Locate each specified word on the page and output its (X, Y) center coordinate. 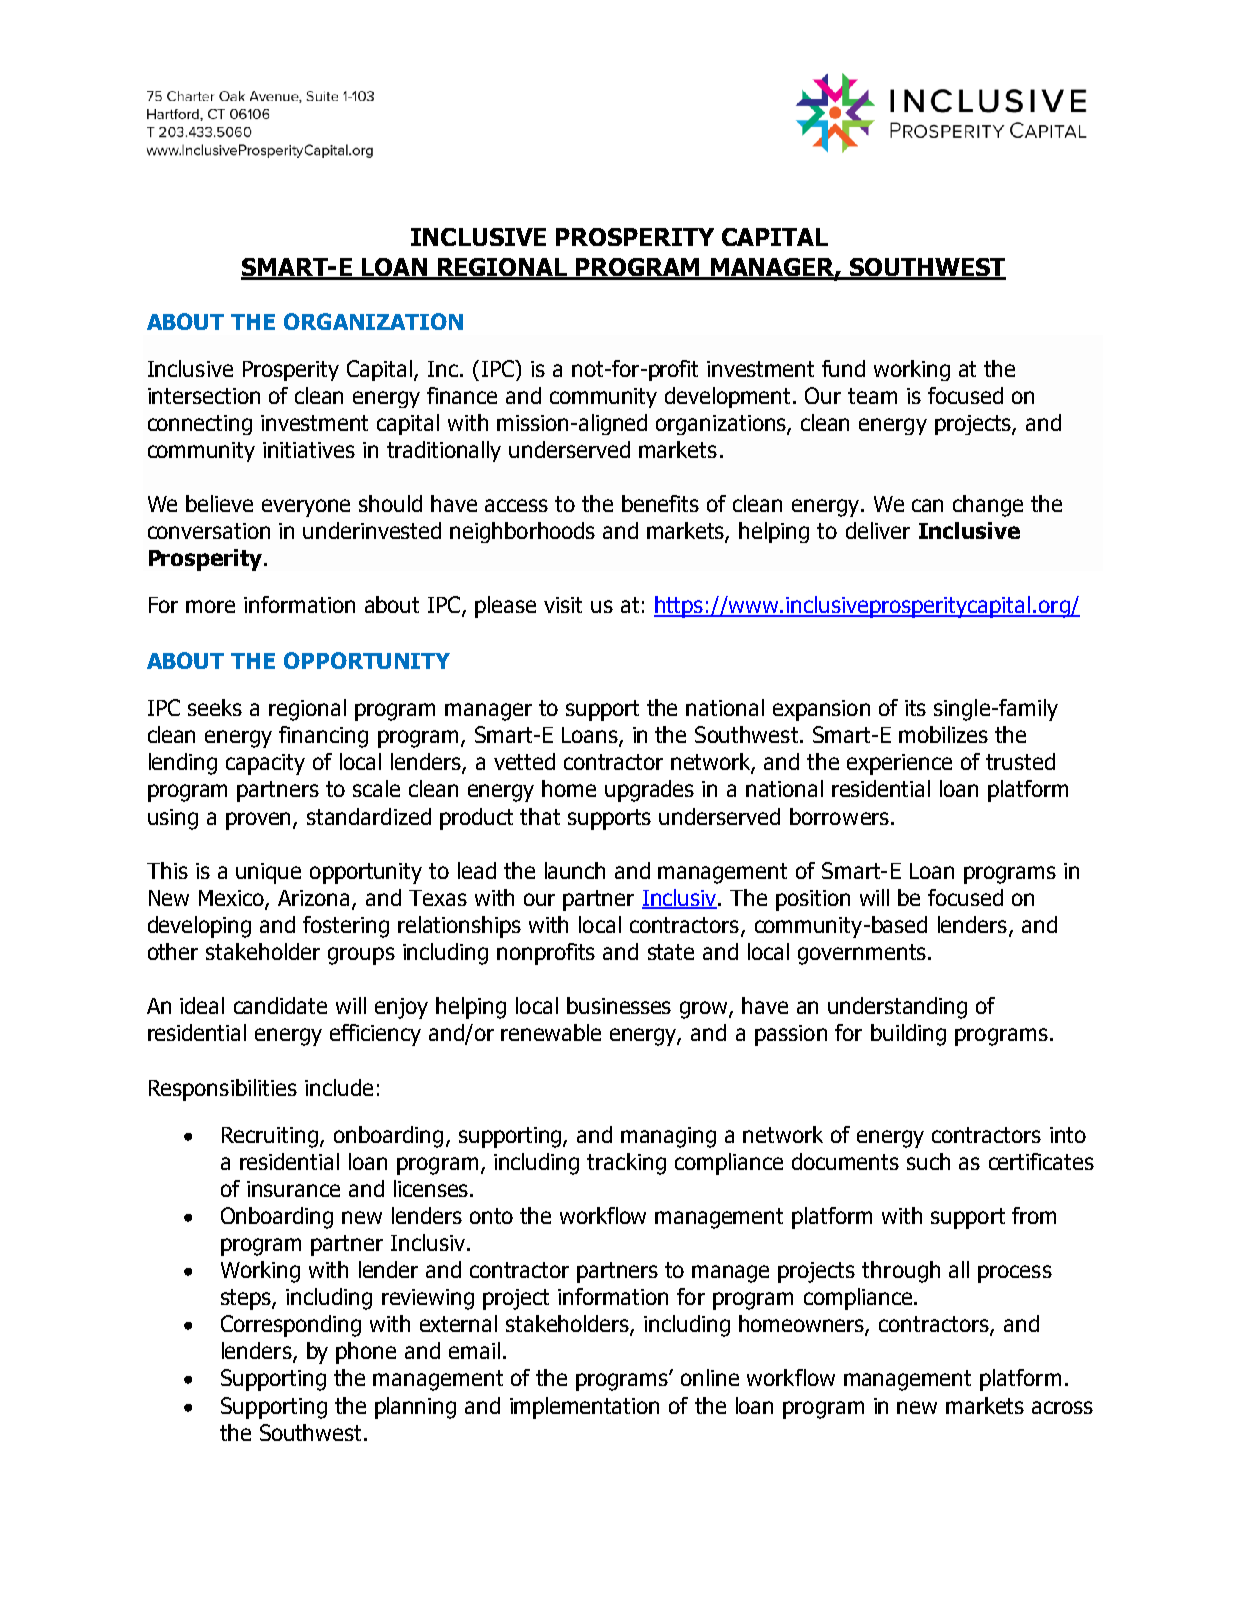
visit (563, 605)
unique (268, 873)
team (872, 396)
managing (668, 1137)
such (928, 1161)
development (729, 397)
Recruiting (270, 1137)
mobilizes (943, 734)
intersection (204, 396)
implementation (584, 1408)
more (210, 606)
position (813, 900)
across (1062, 1407)
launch (575, 870)
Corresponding (291, 1326)
